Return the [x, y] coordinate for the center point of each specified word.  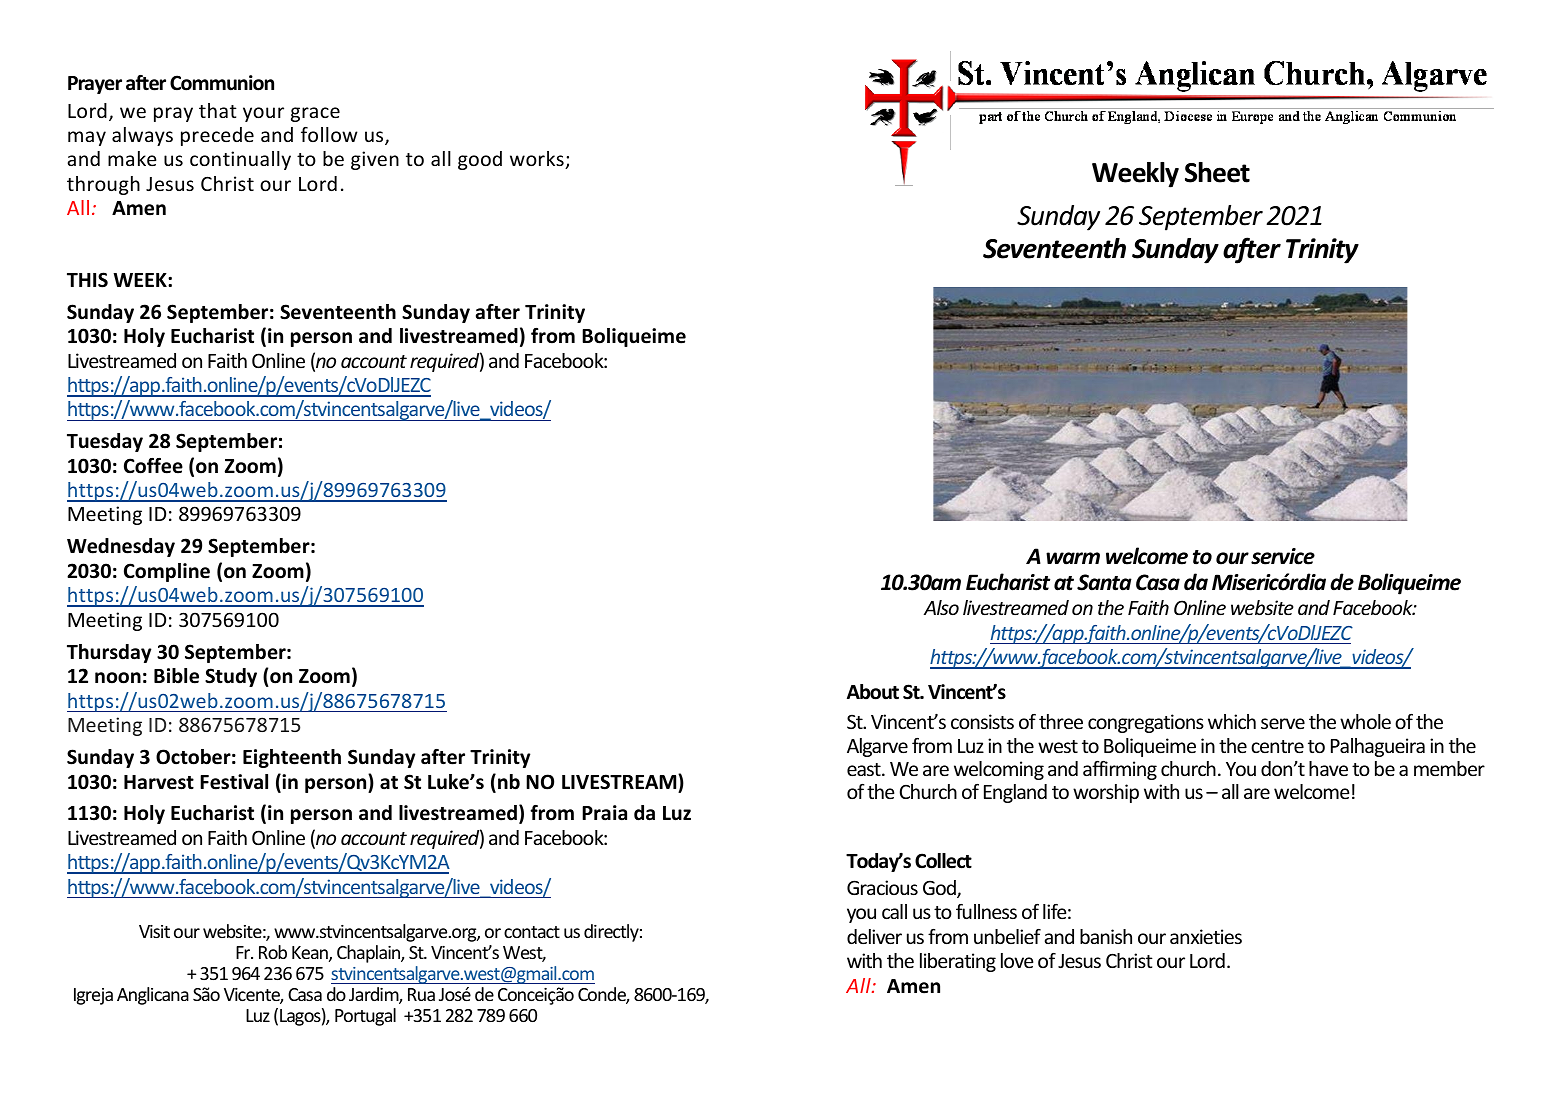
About [873, 692]
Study [231, 677]
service [1283, 556]
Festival [234, 782]
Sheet [1217, 172]
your [263, 114]
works [538, 160]
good [480, 160]
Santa [1104, 582]
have [1328, 768]
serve [1283, 723]
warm [1073, 558]
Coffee [153, 466]
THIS [87, 280]
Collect [943, 861]
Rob [273, 952]
